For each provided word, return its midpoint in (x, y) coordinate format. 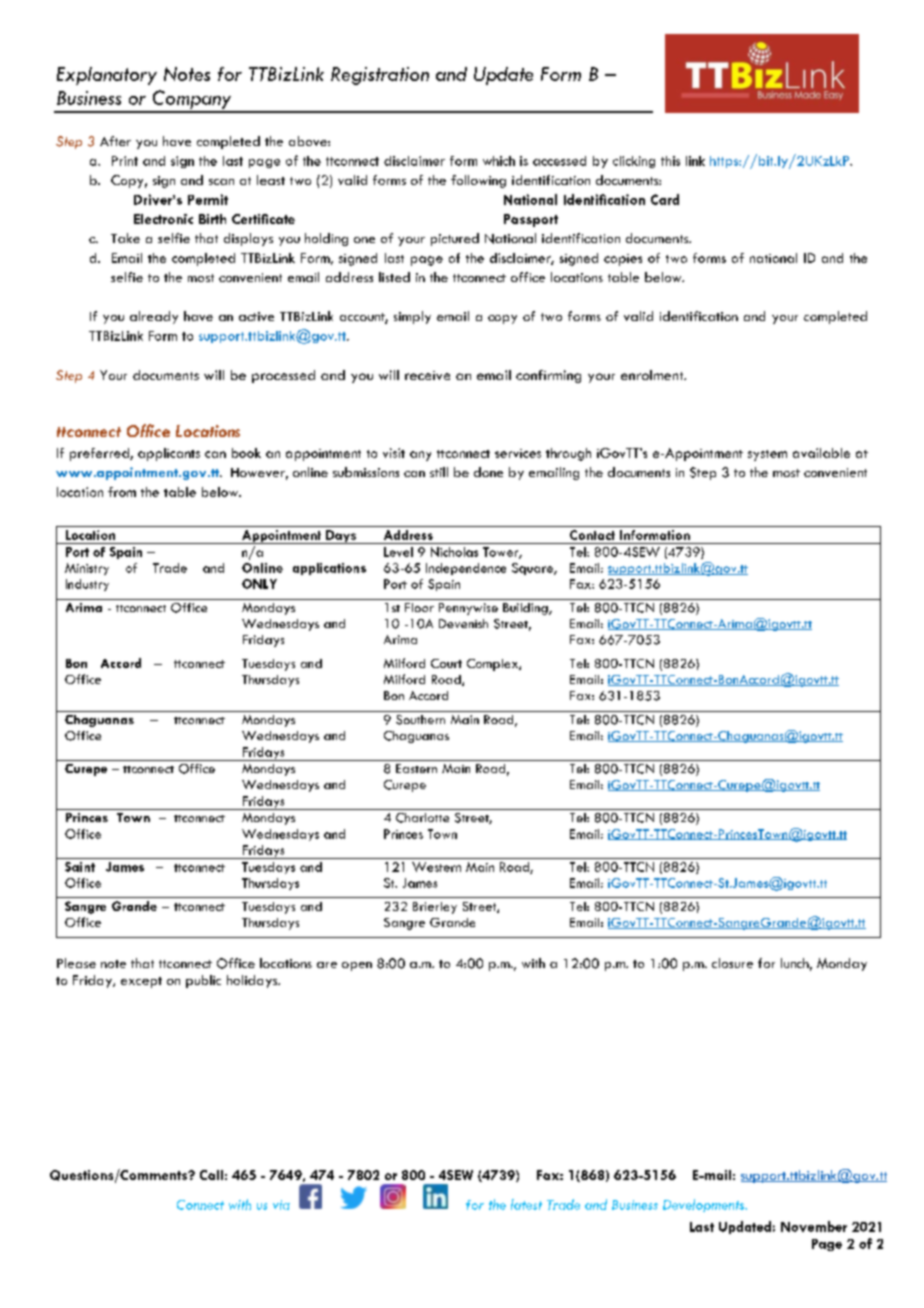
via (281, 1205)
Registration (380, 76)
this (670, 161)
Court (446, 663)
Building (526, 609)
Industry (87, 585)
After (115, 141)
